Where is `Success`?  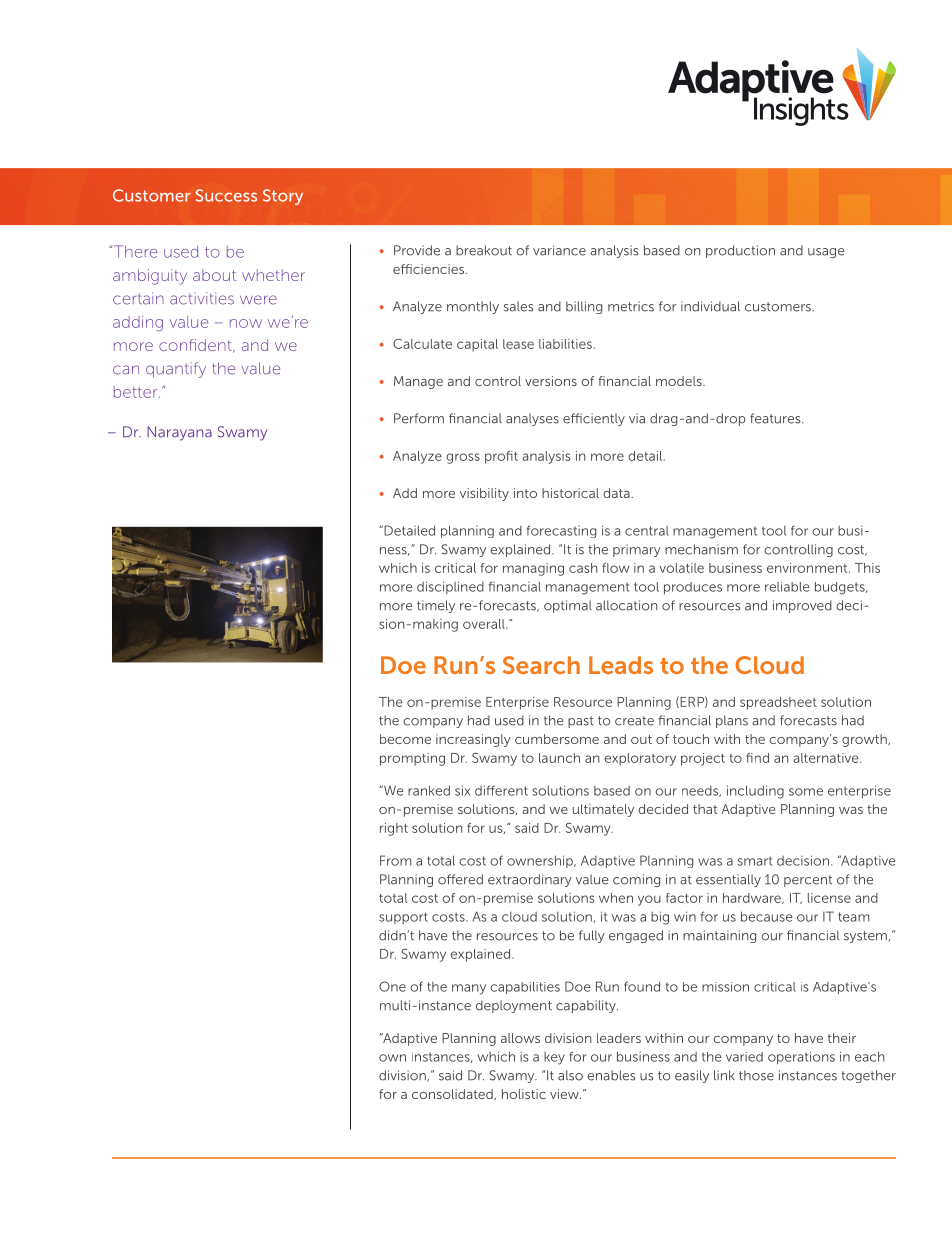
Success is located at coordinates (226, 195).
